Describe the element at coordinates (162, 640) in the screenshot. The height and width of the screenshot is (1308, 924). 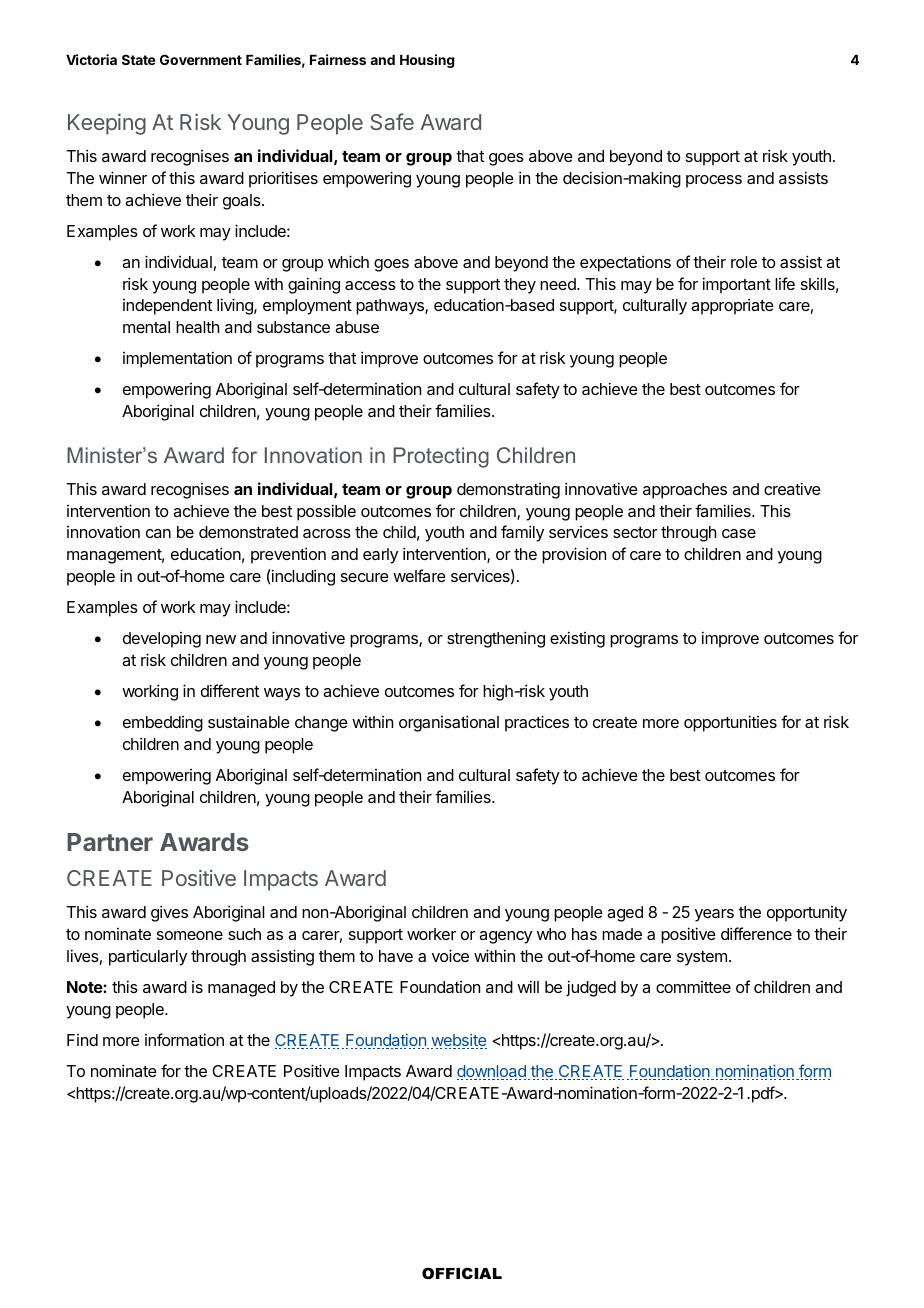
I see `developing` at that location.
